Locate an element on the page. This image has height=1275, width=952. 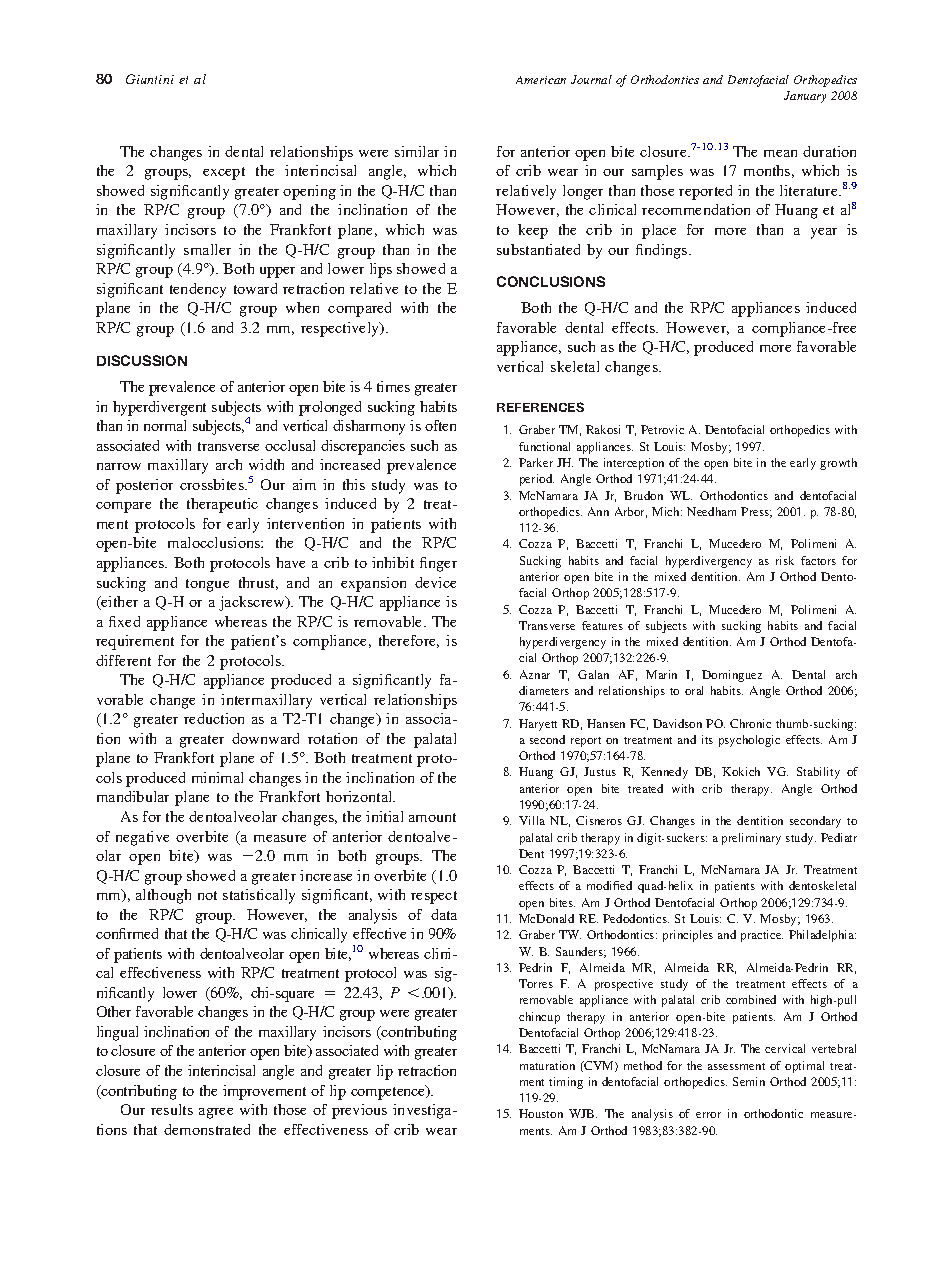
except is located at coordinates (224, 173).
